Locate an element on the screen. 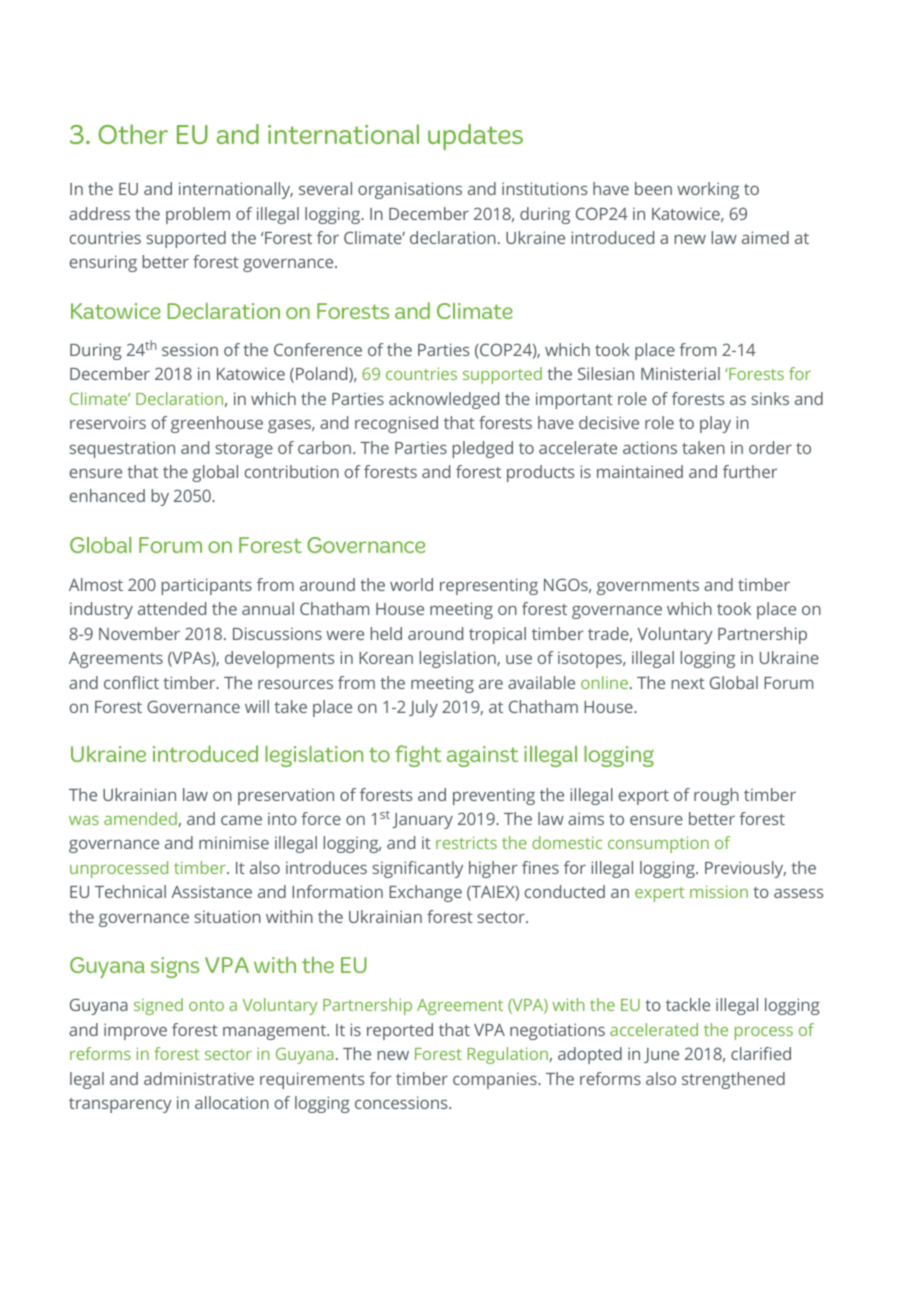 The width and height of the screenshot is (924, 1307). held is located at coordinates (386, 633).
